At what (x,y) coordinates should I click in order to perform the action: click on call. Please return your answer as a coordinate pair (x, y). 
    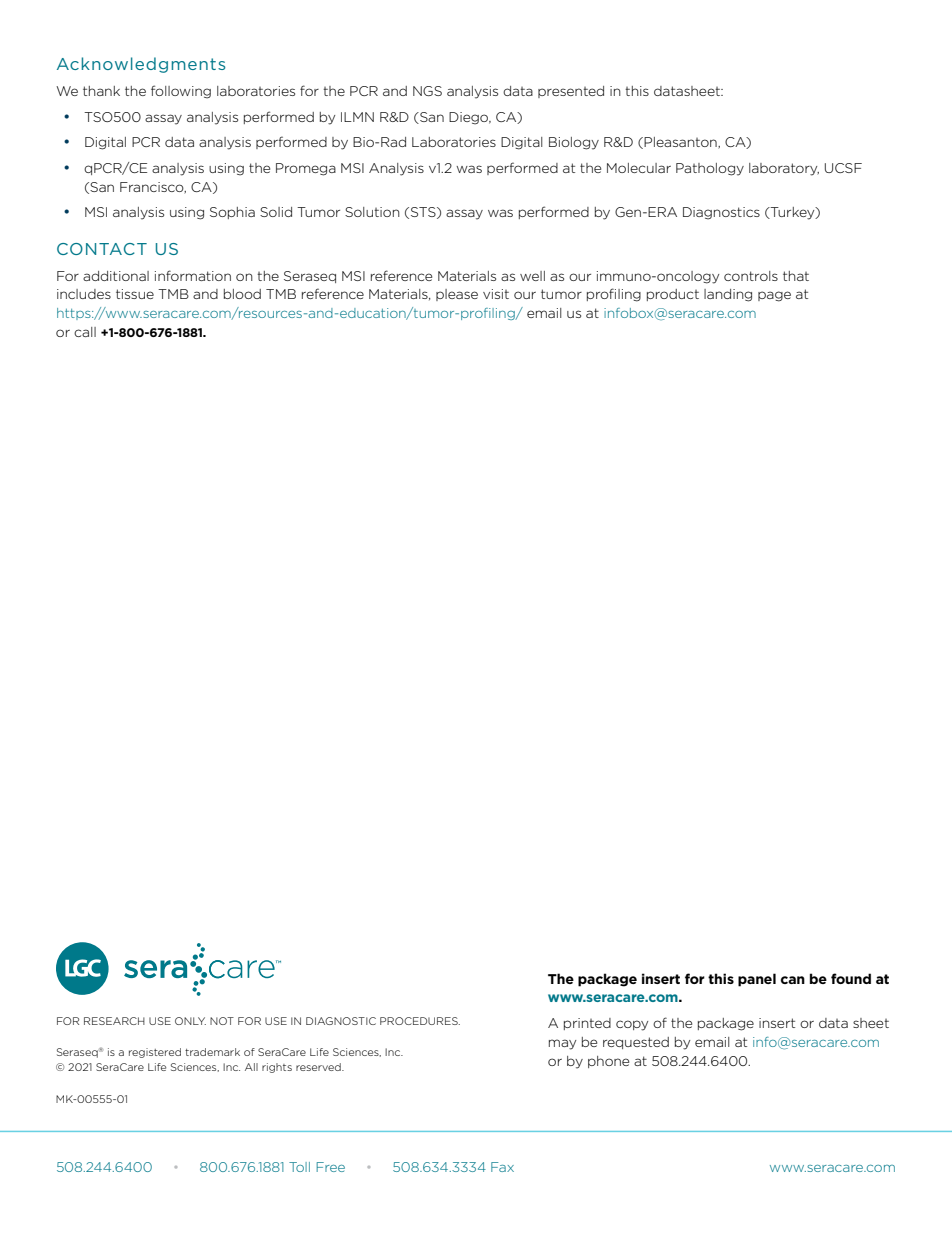
    Looking at the image, I should click on (85, 332).
